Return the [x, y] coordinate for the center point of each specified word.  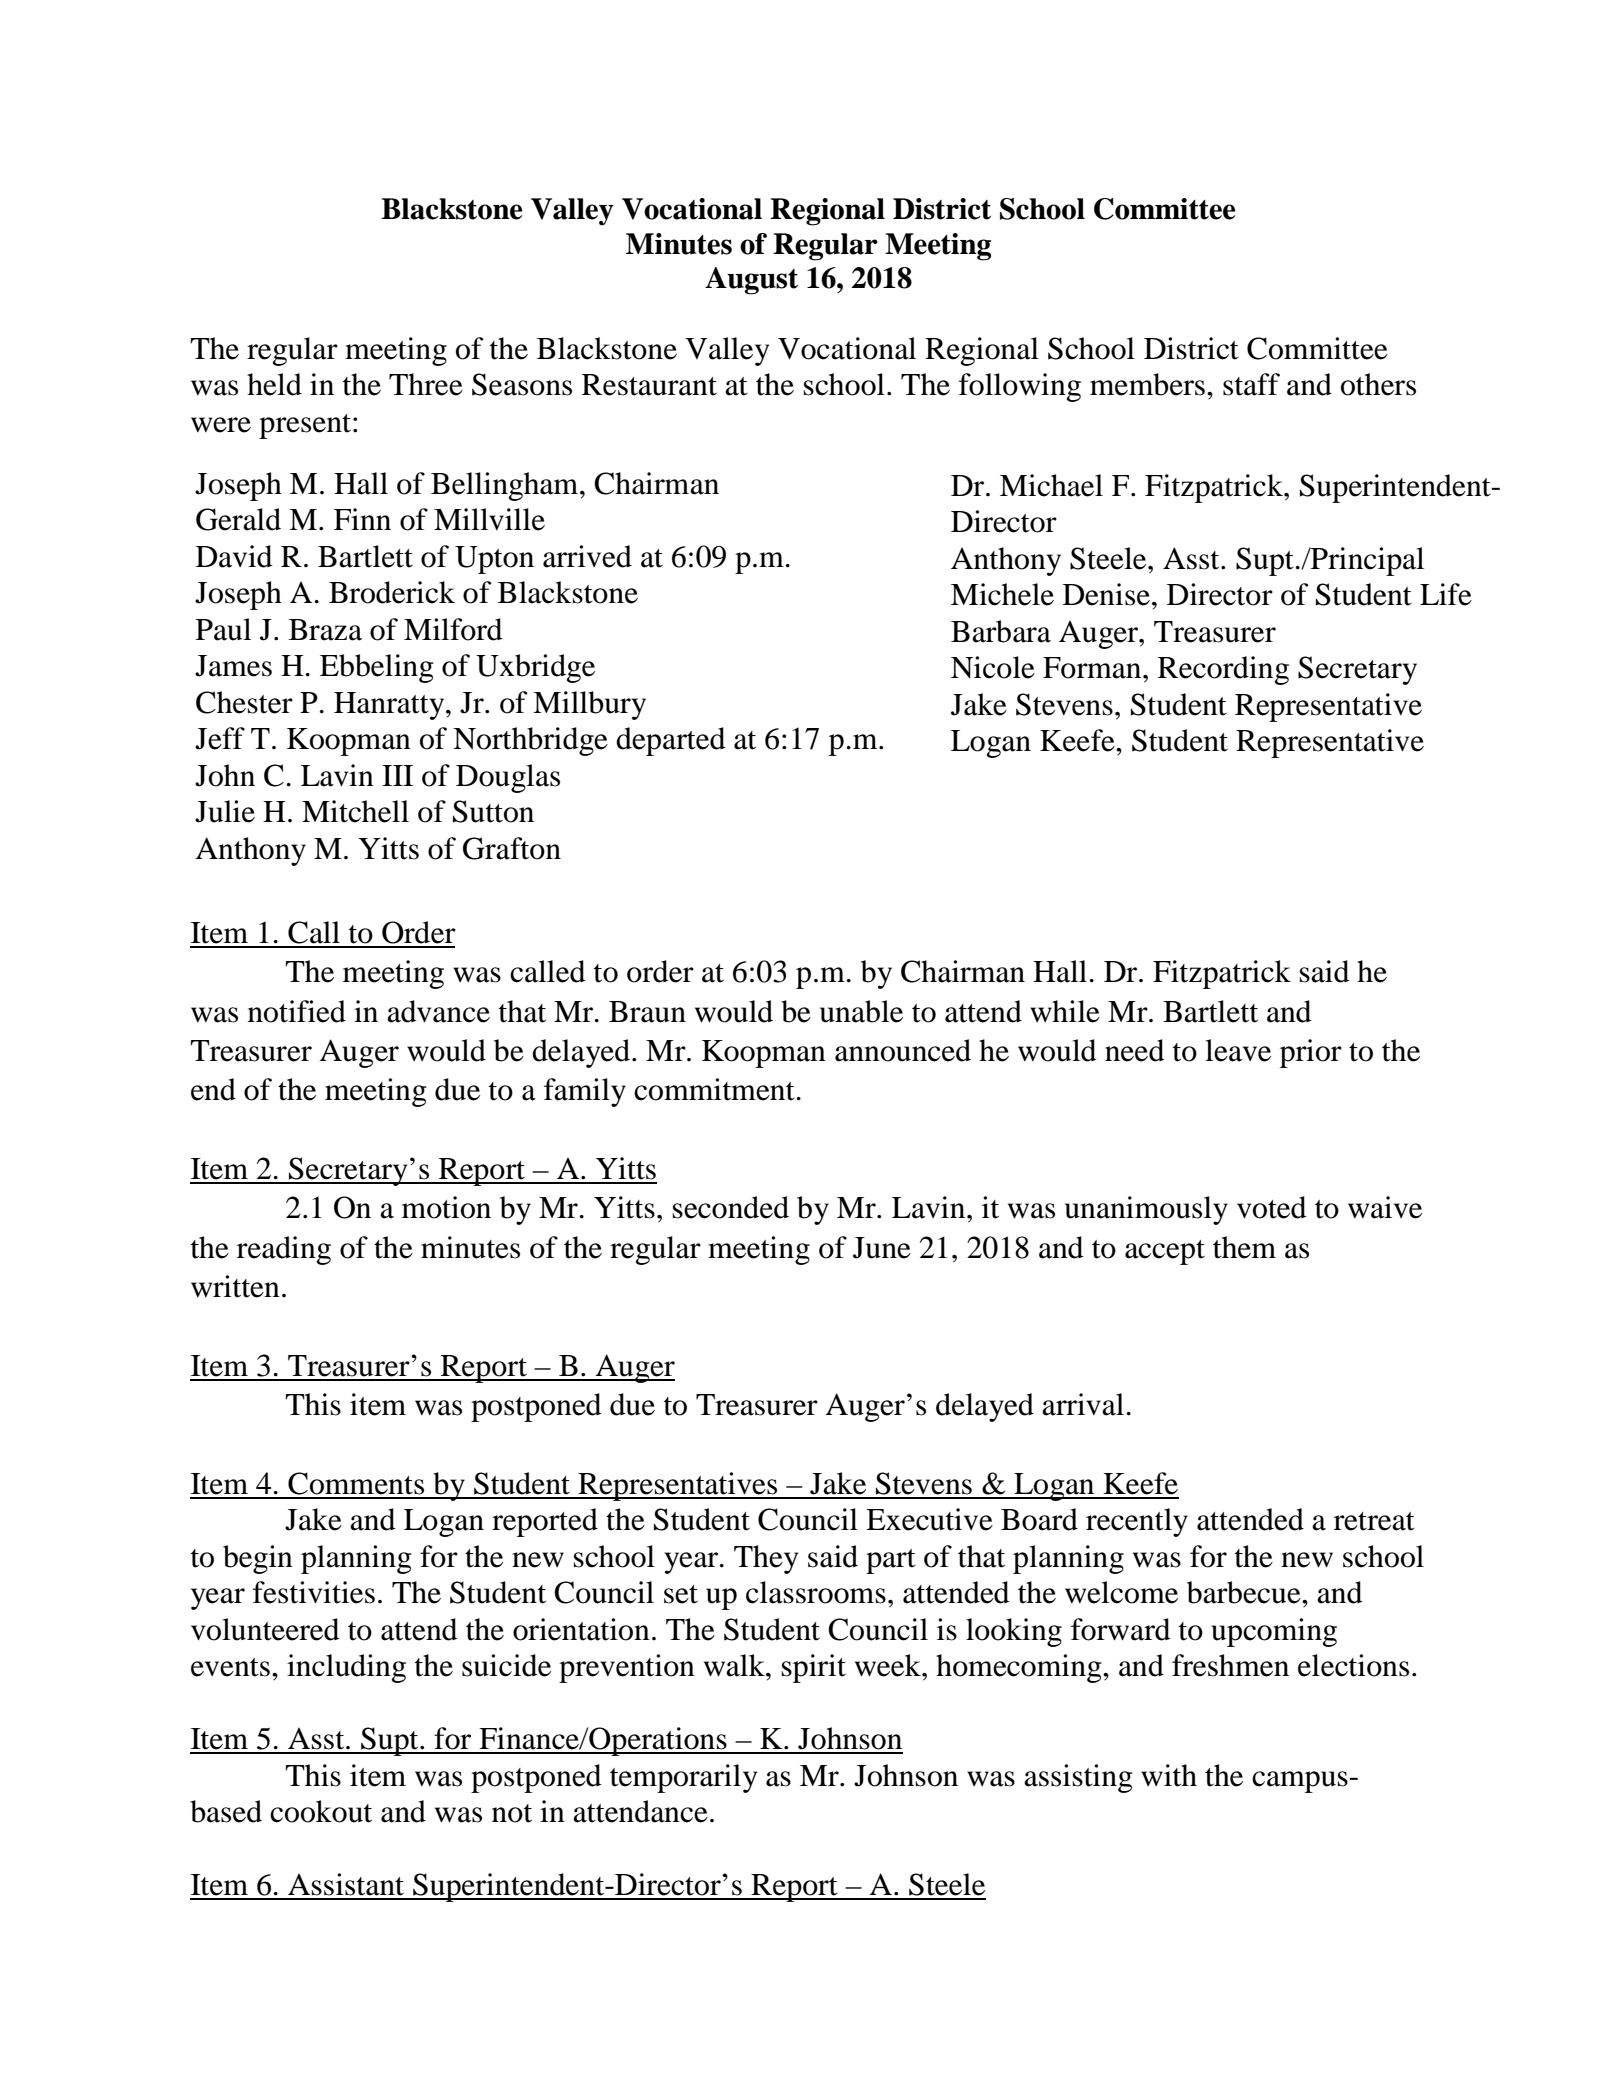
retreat [1374, 1521]
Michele [1002, 594]
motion [446, 1207]
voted [1272, 1207]
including [346, 1668]
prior [1311, 1053]
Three [426, 384]
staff [1251, 384]
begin [258, 1559]
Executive [929, 1519]
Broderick [392, 592]
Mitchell [355, 811]
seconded [731, 1207]
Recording [1223, 670]
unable [861, 1011]
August [751, 281]
